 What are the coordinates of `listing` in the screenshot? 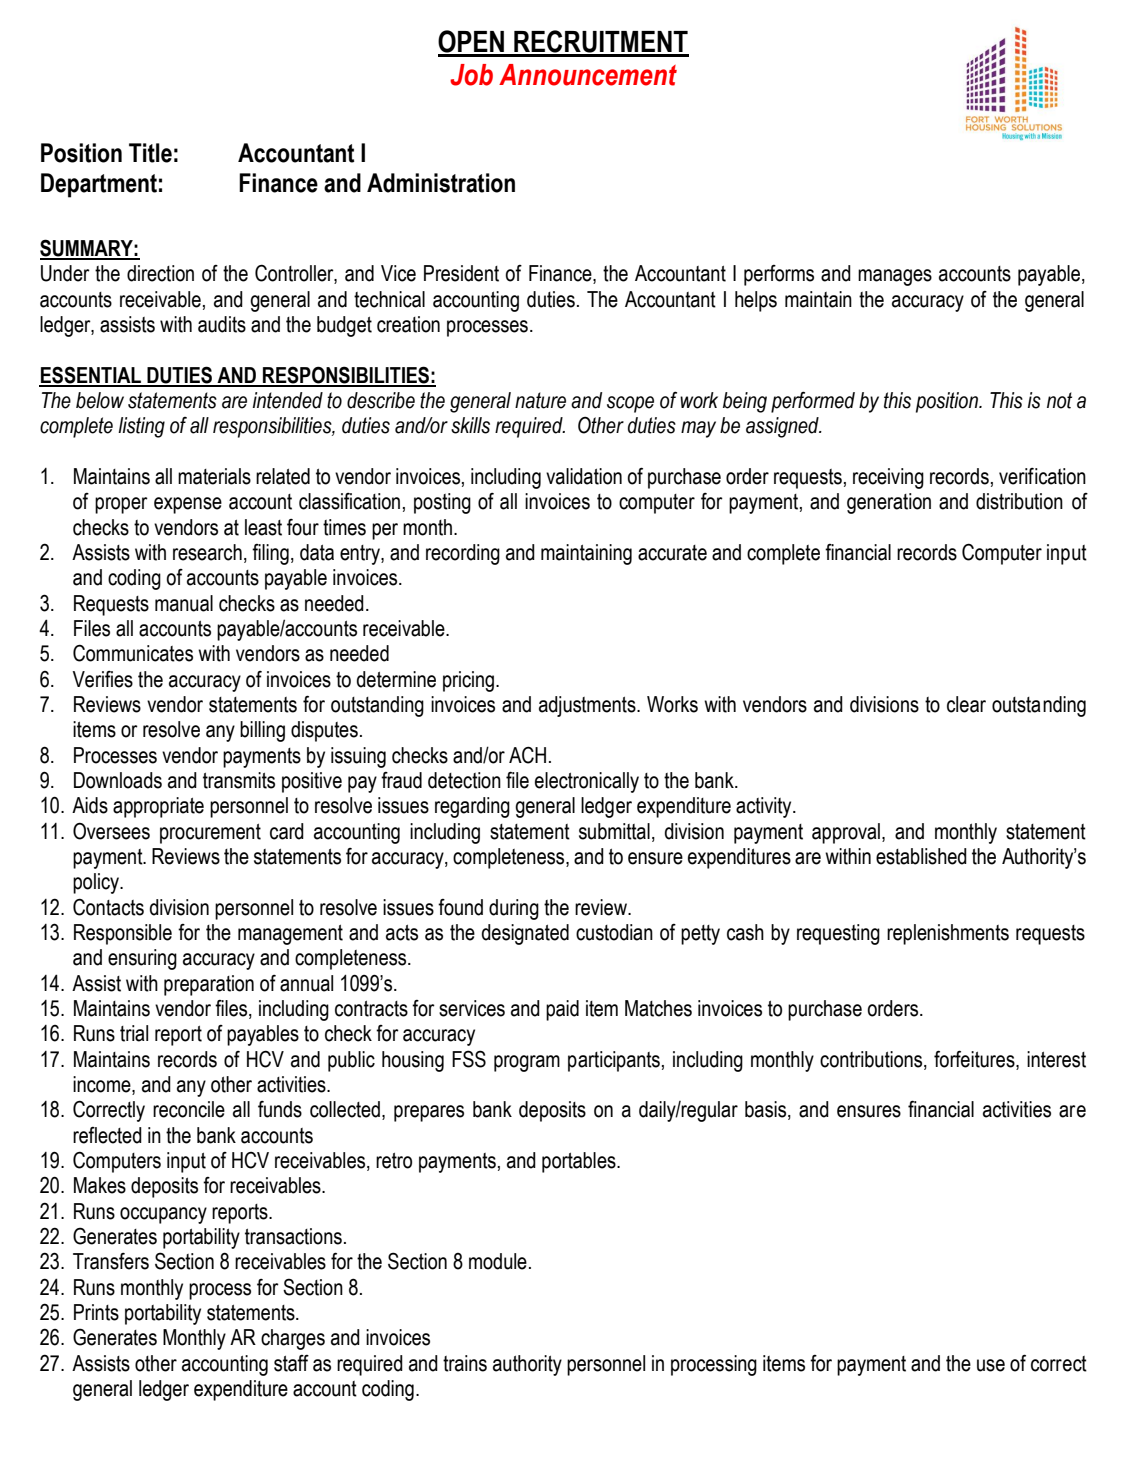 It's located at (141, 427).
